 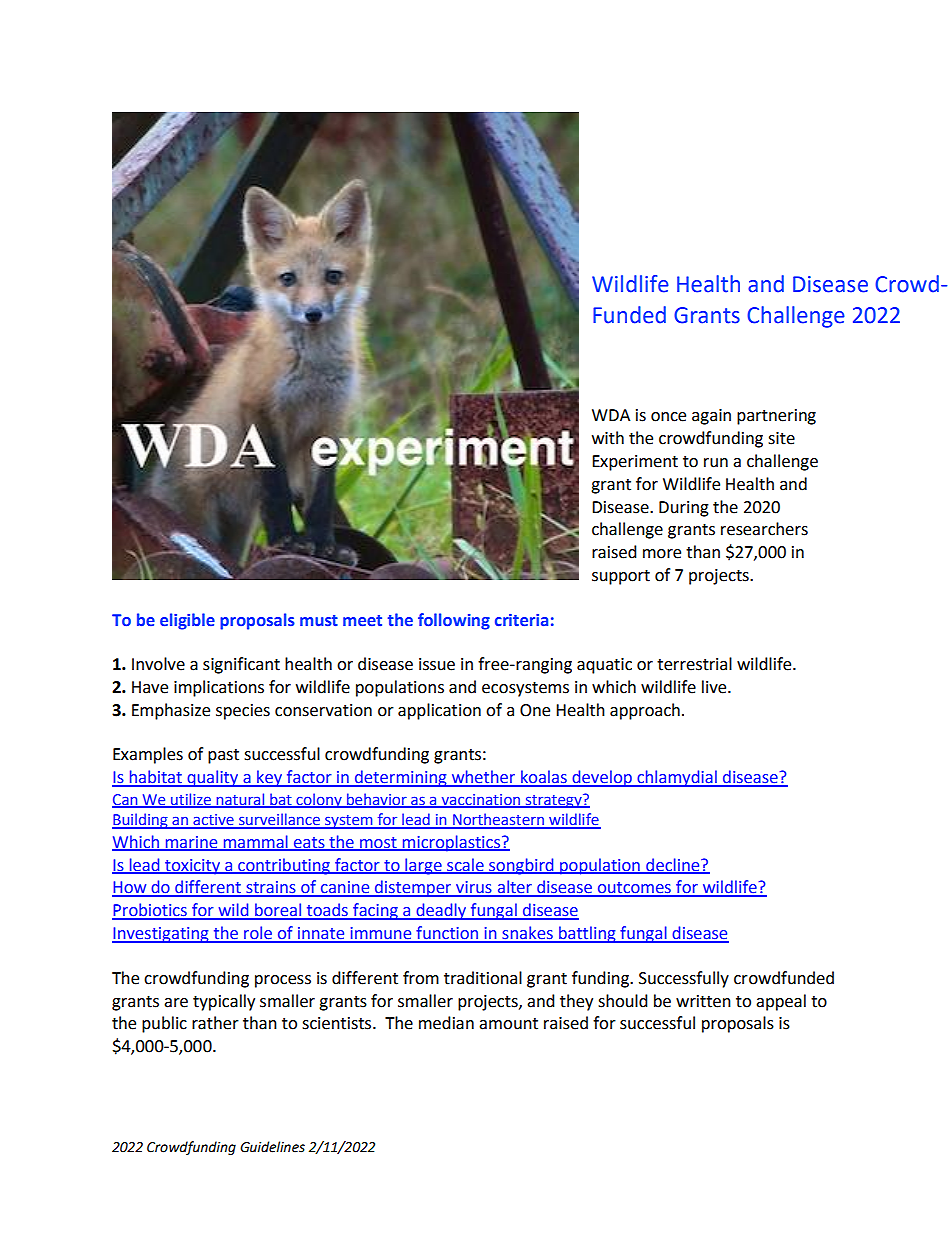 I want to click on appeal, so click(x=781, y=1002).
